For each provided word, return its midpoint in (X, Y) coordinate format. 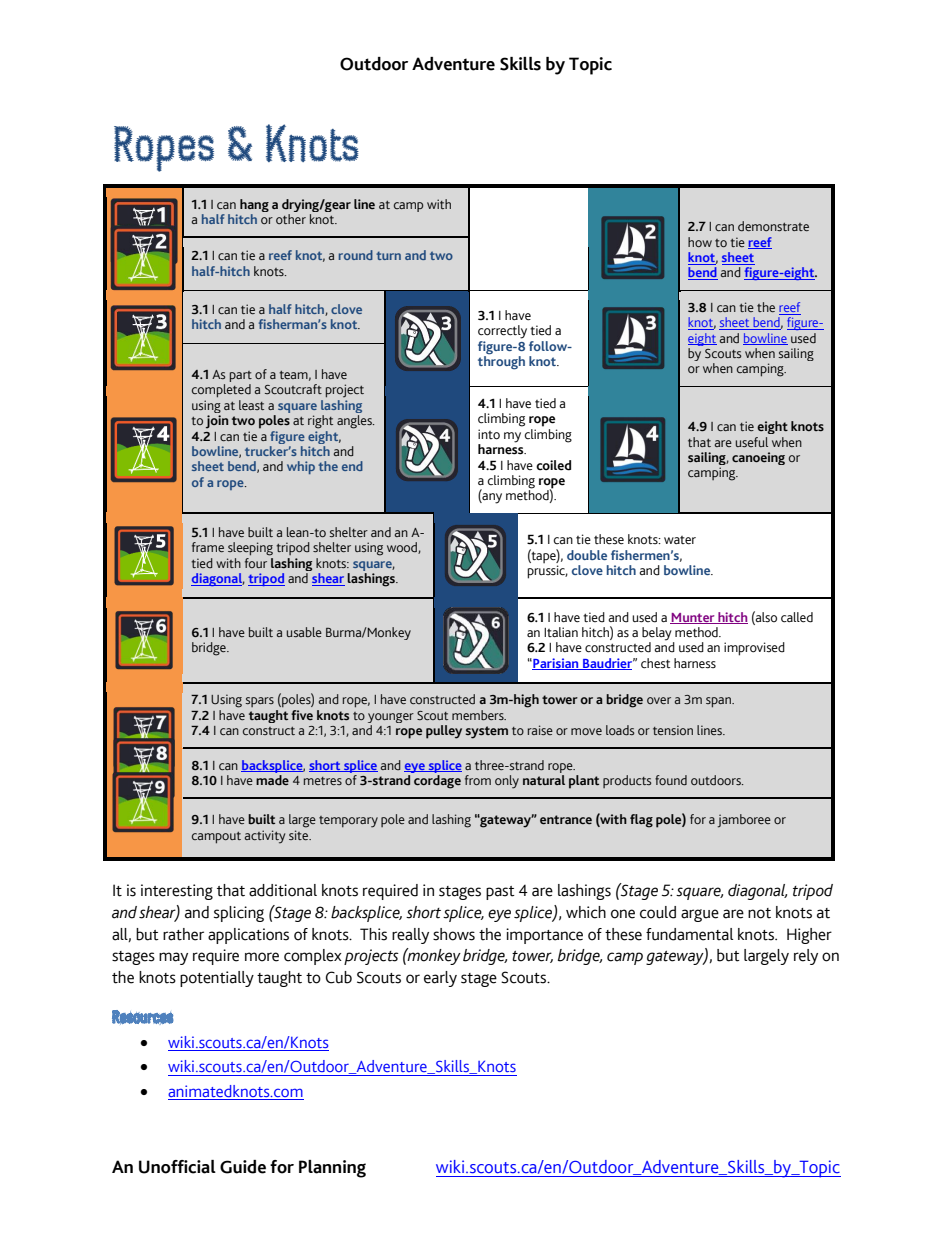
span (719, 702)
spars (259, 702)
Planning (332, 1169)
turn (388, 255)
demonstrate (773, 226)
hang (254, 207)
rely (806, 957)
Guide (243, 1167)
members (479, 715)
